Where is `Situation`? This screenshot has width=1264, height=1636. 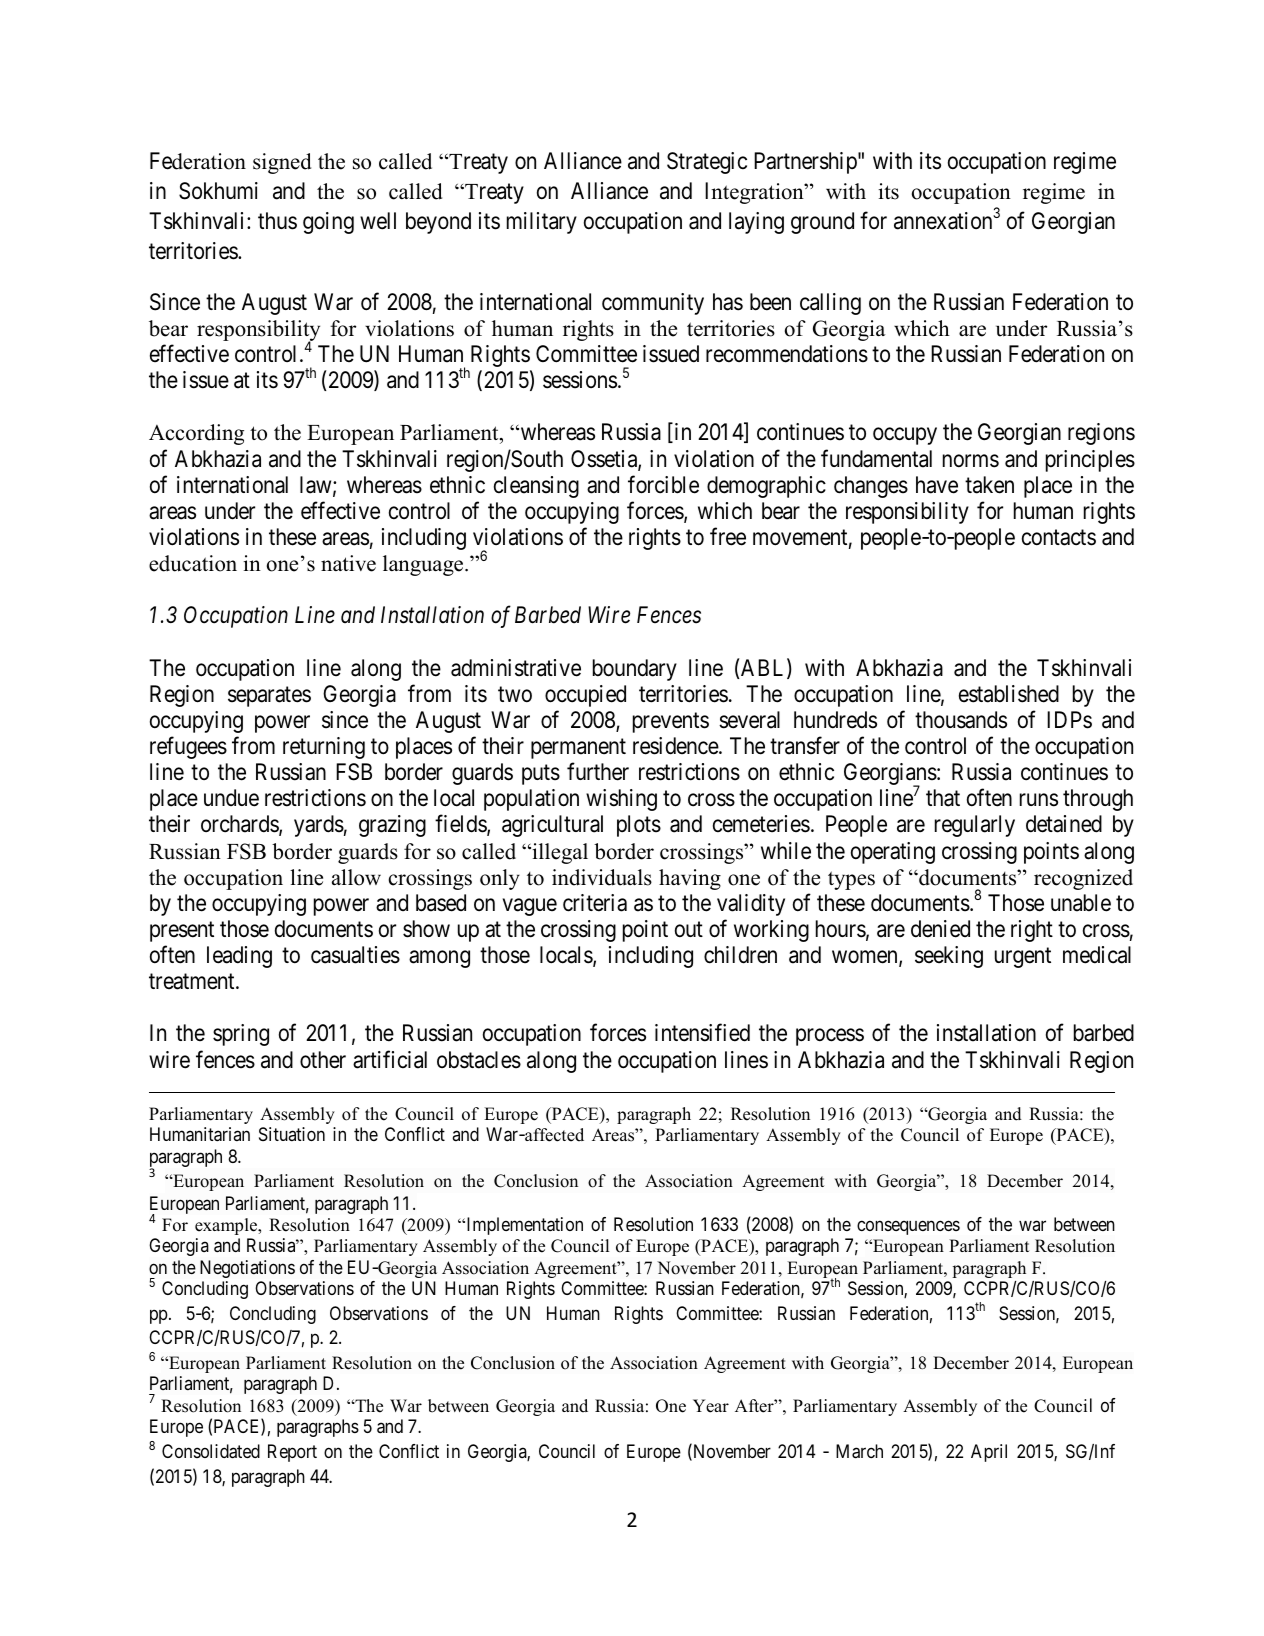 Situation is located at coordinates (292, 1134).
